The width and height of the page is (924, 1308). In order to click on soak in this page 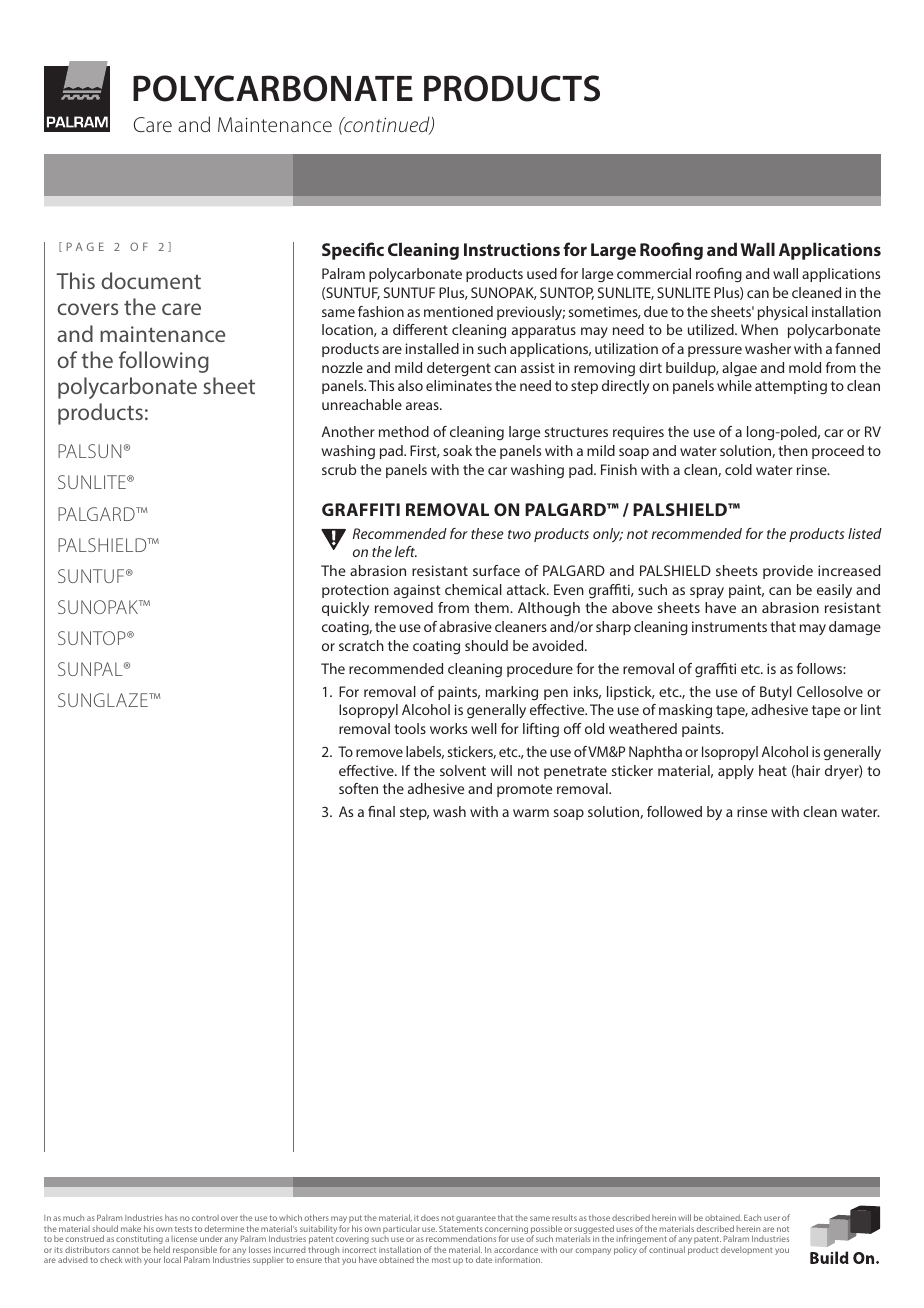, I will do `click(457, 450)`.
